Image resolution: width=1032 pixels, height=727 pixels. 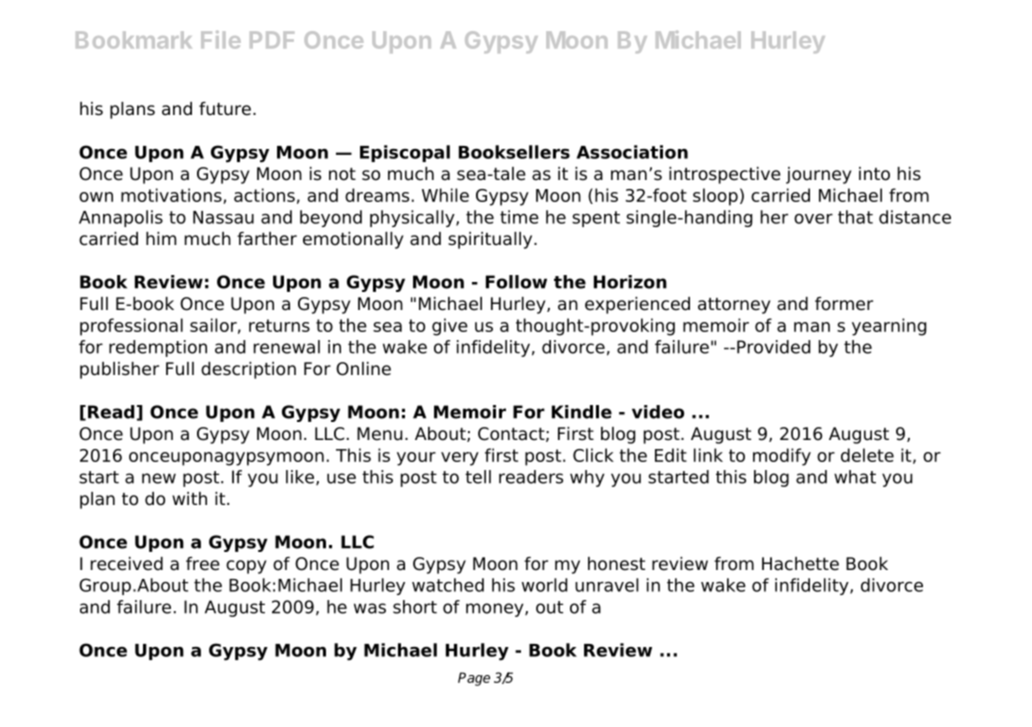 I want to click on Page, so click(x=474, y=679).
